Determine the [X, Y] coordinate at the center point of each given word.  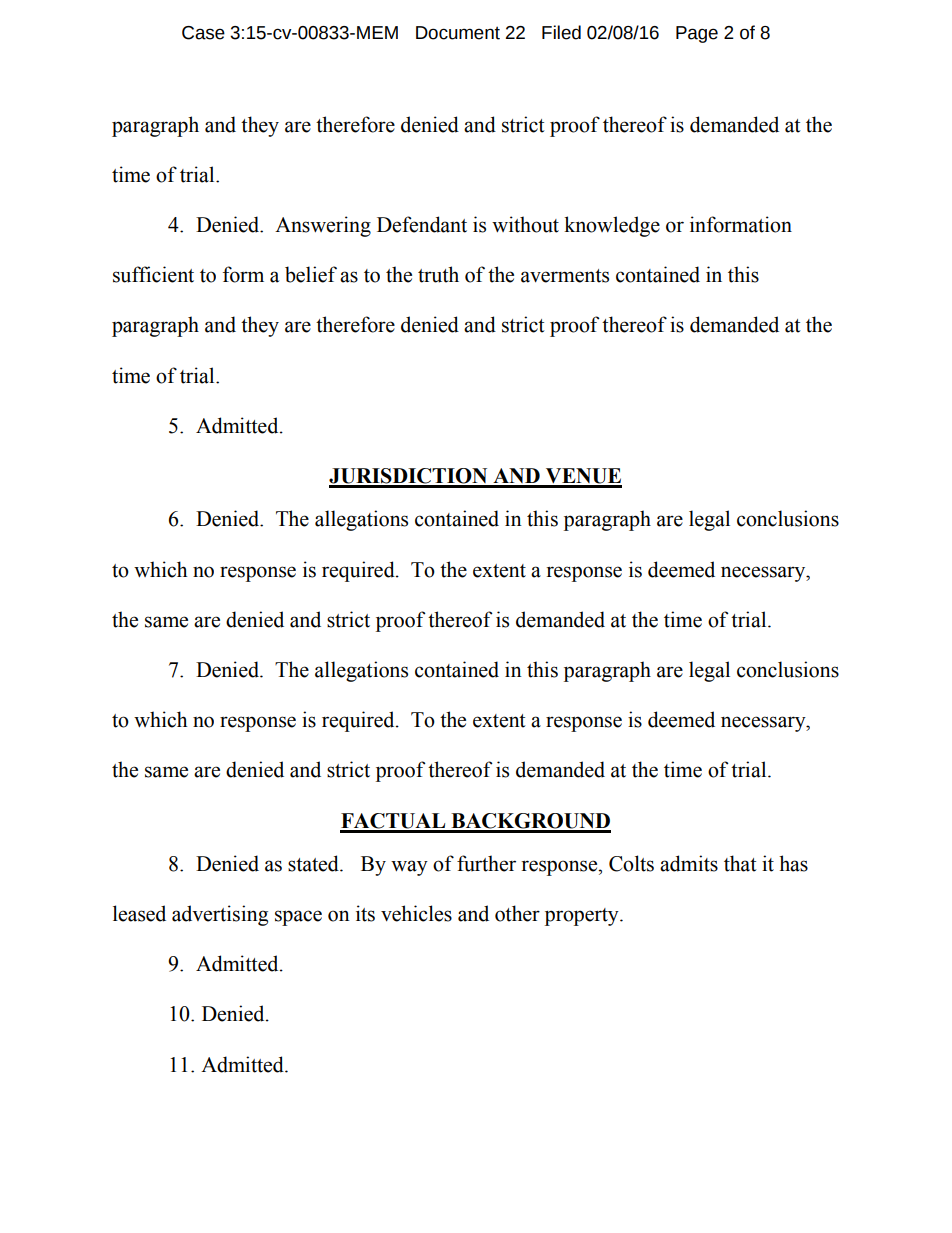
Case [203, 33]
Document [458, 33]
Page [697, 34]
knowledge [612, 226]
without [525, 224]
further [486, 863]
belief [311, 274]
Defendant [422, 224]
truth [438, 274]
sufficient [153, 274]
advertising [220, 915]
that [740, 863]
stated [314, 863]
